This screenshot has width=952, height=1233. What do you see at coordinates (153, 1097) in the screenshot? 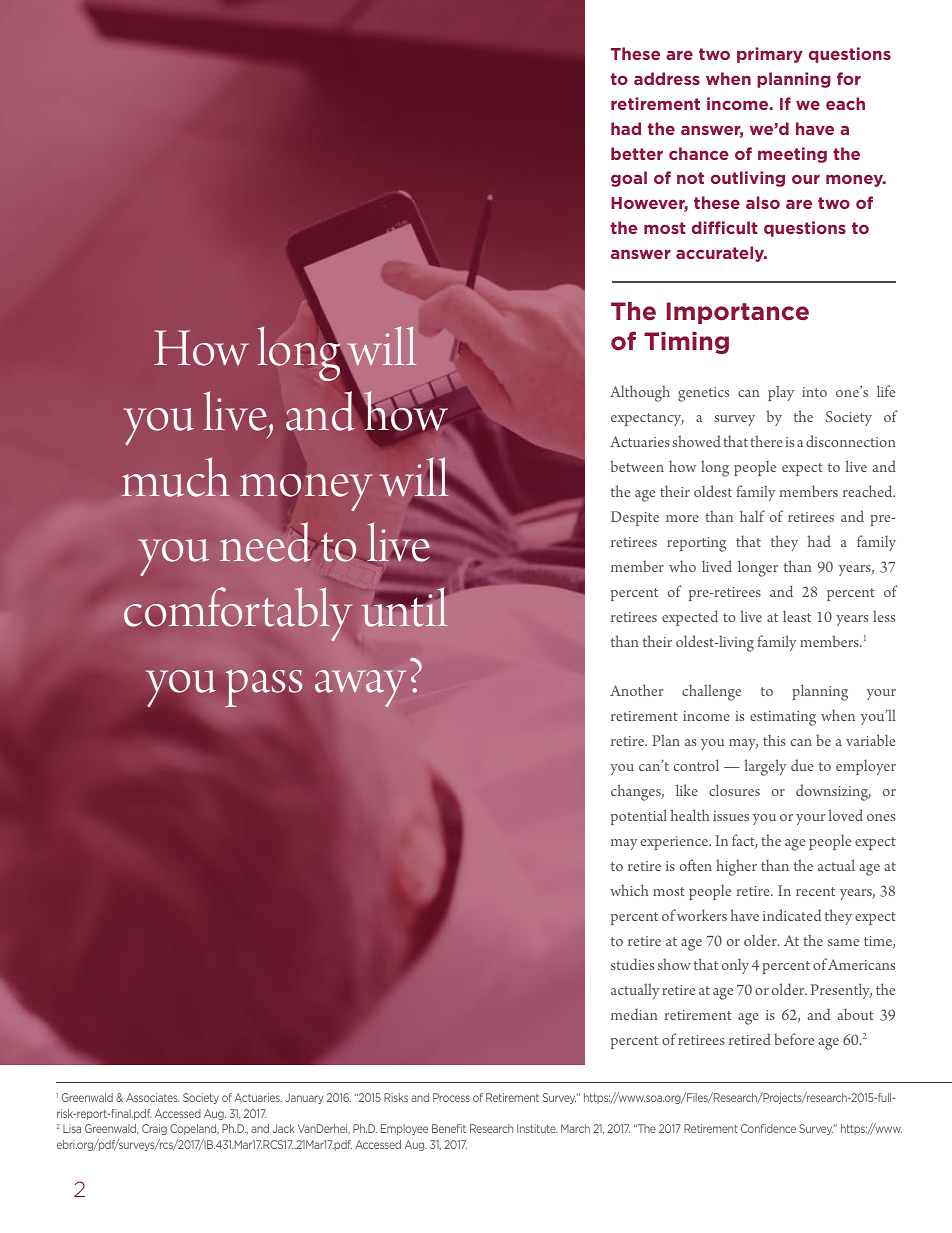
I see `Associates` at bounding box center [153, 1097].
